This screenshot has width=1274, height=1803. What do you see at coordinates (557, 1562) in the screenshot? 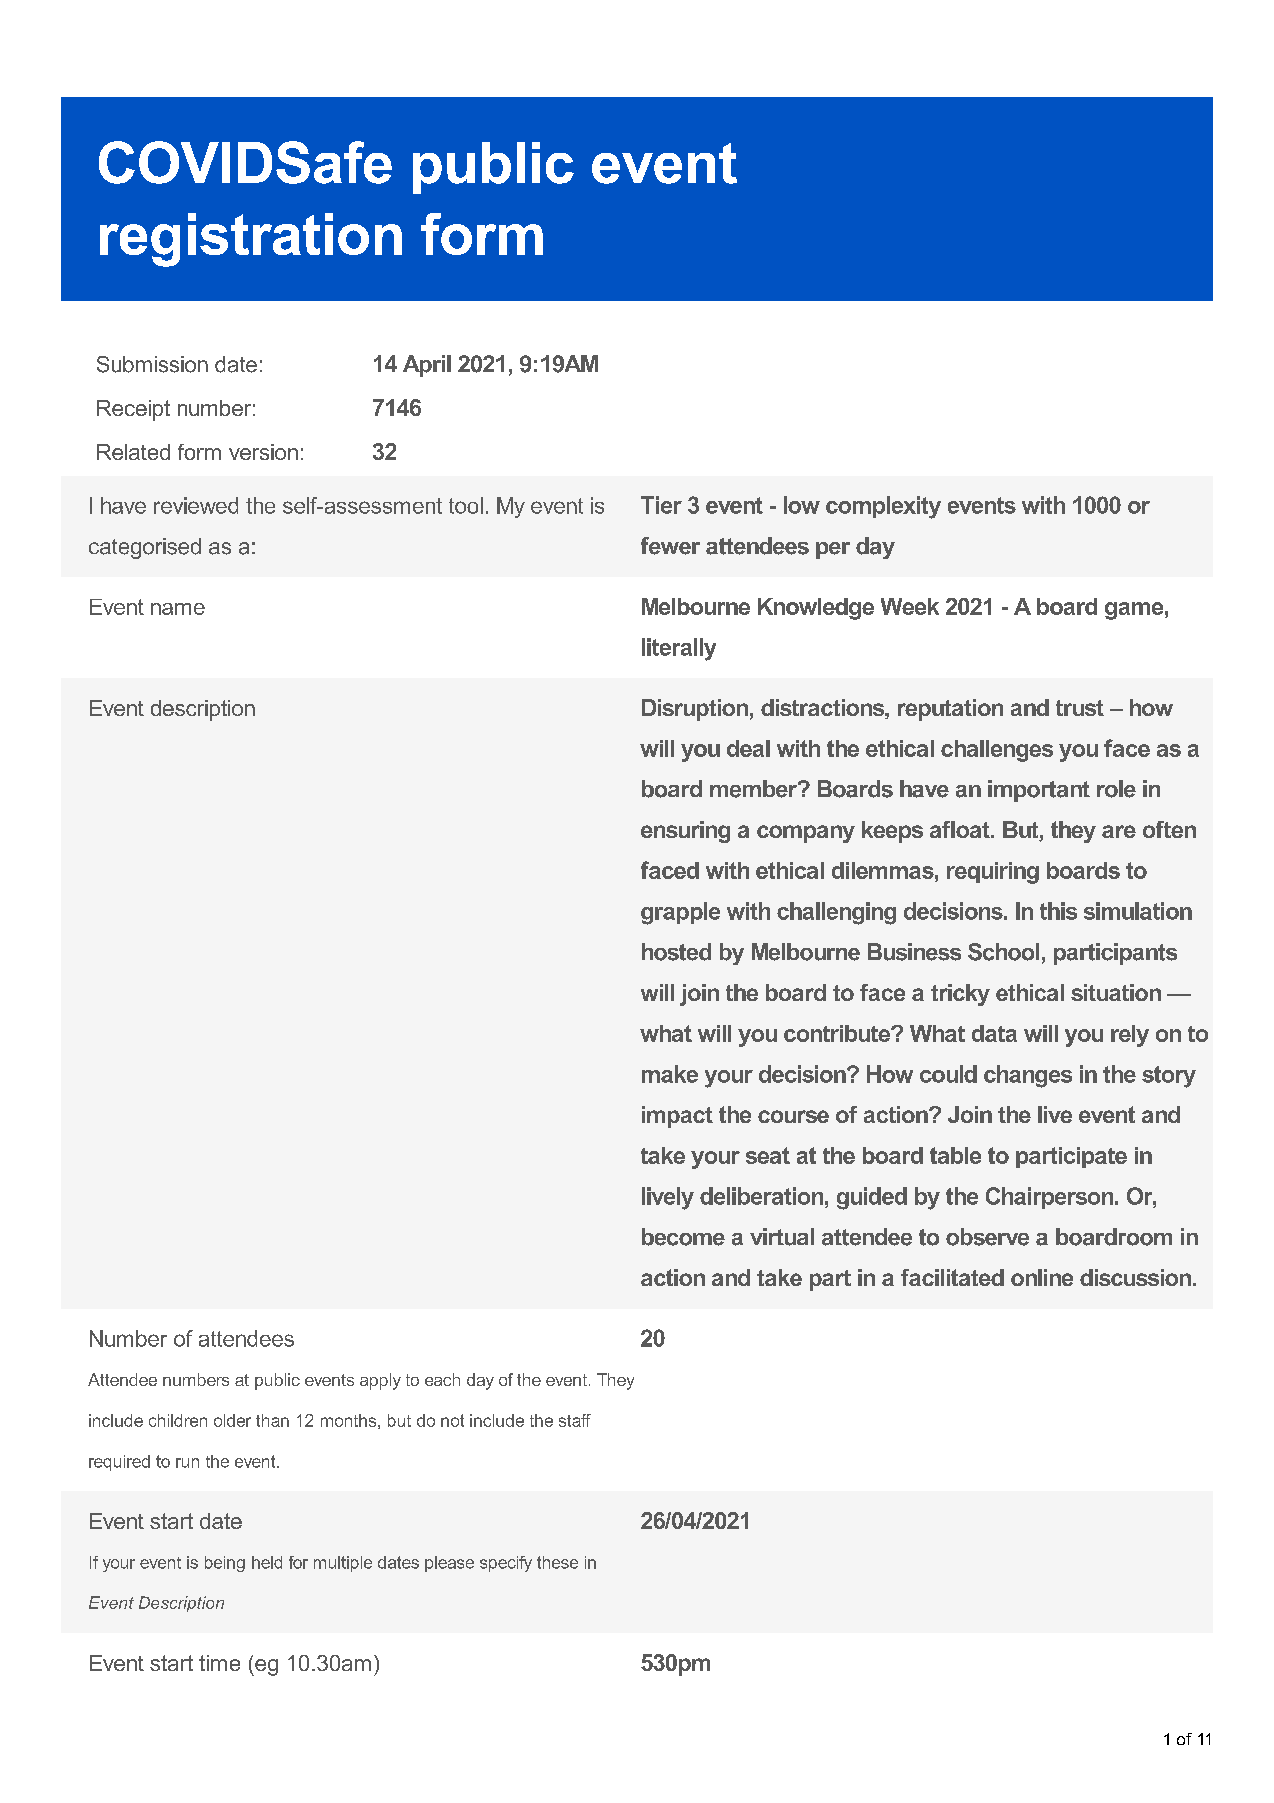
I see `these` at bounding box center [557, 1562].
